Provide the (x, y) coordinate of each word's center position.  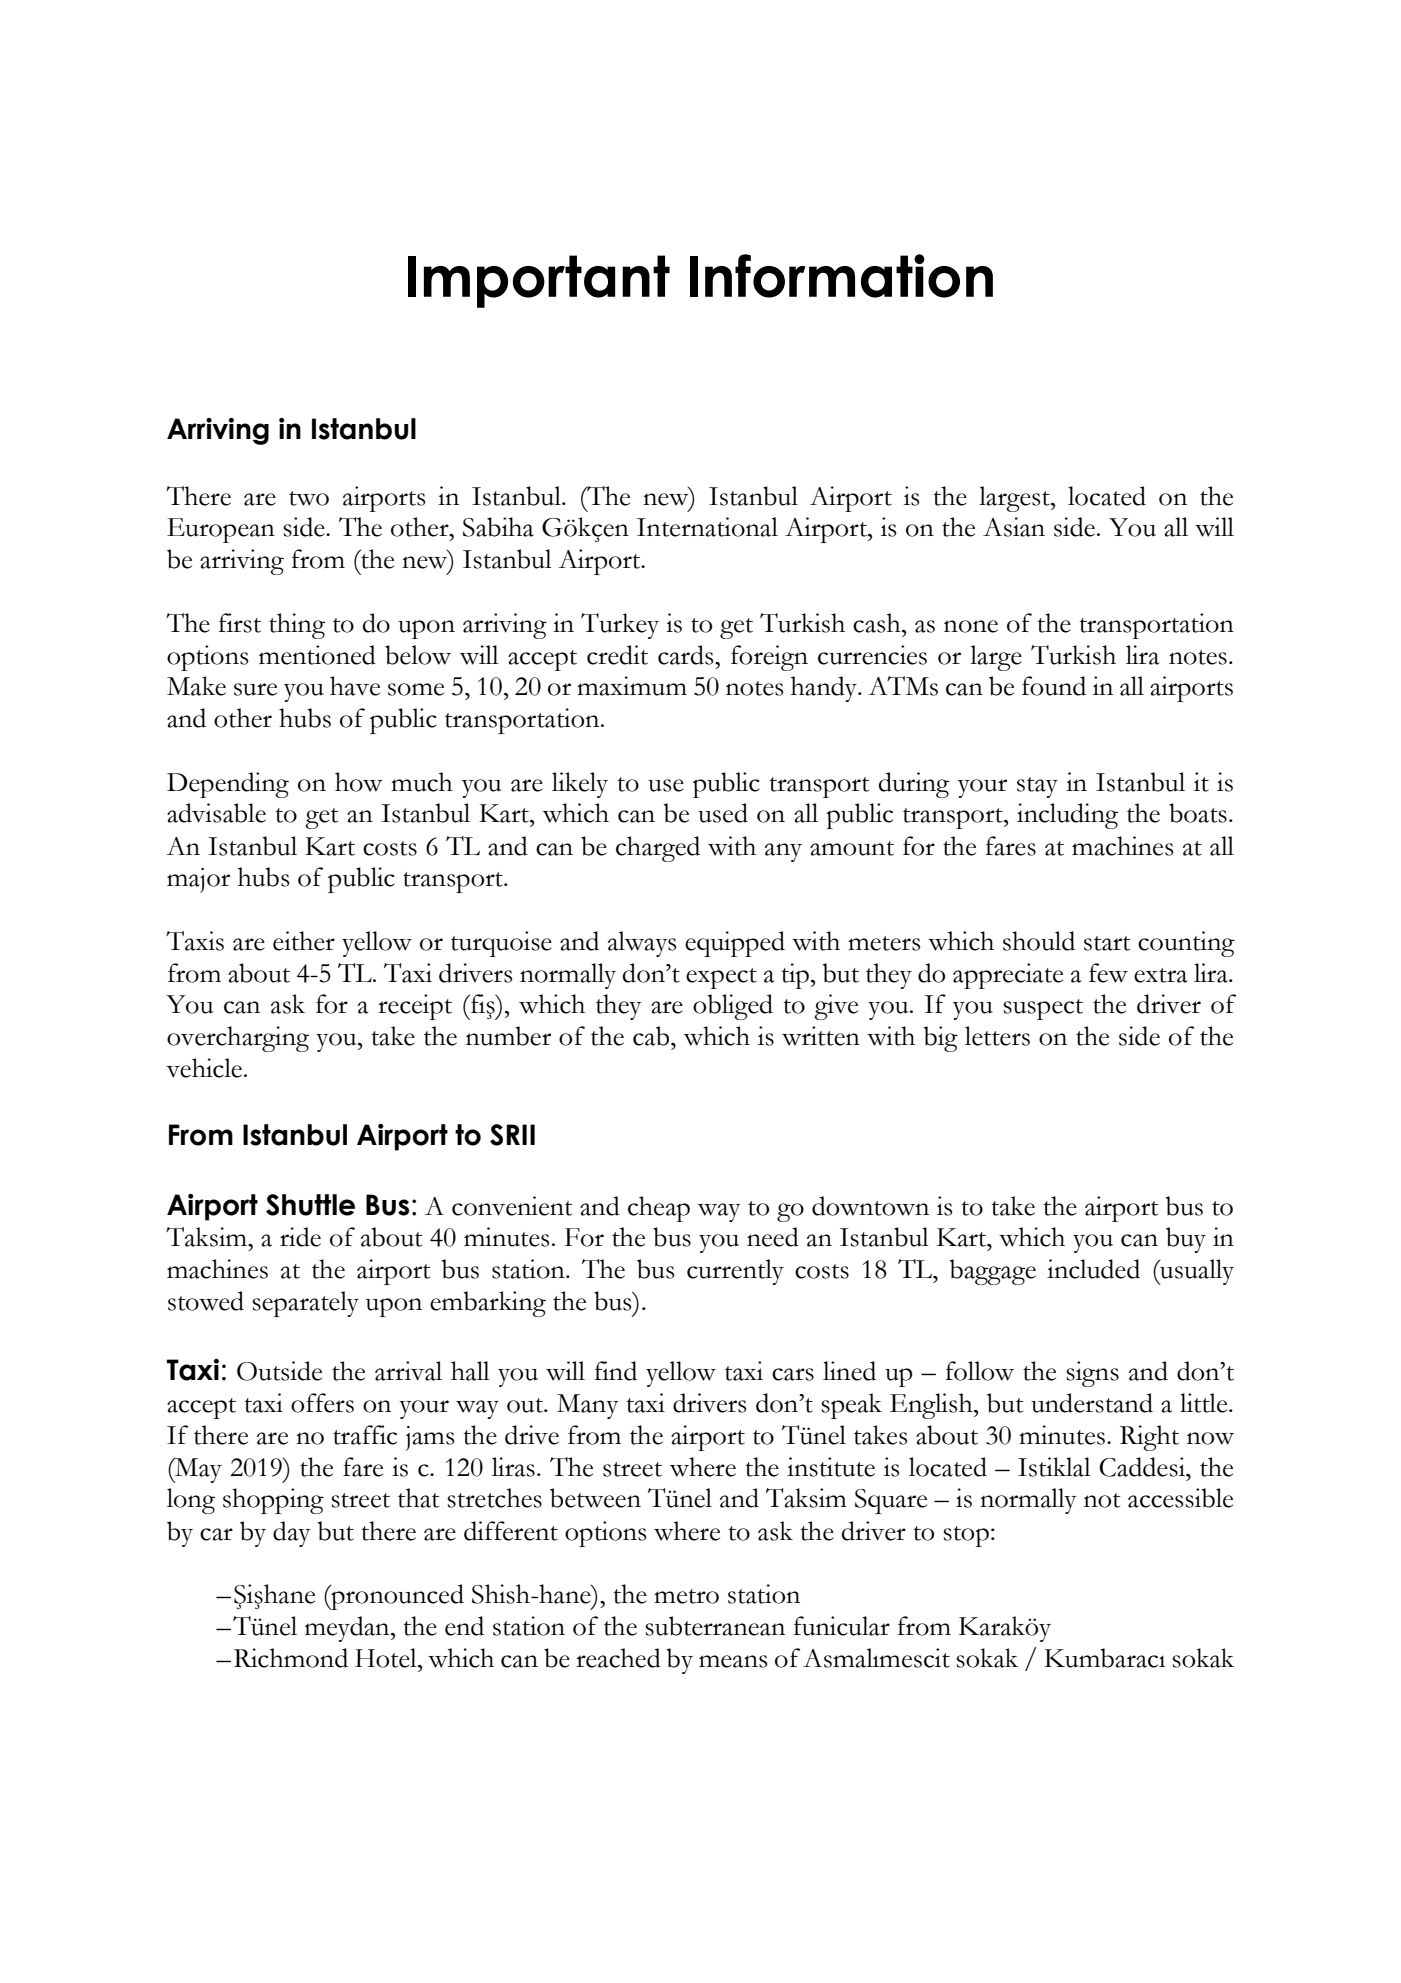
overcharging (238, 1039)
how (359, 782)
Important (539, 281)
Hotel (387, 1658)
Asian (1014, 527)
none (971, 626)
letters (997, 1036)
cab (652, 1036)
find (616, 1371)
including (1067, 816)
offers (322, 1403)
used (723, 813)
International (707, 527)
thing (297, 626)
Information (841, 276)
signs (1092, 1374)
